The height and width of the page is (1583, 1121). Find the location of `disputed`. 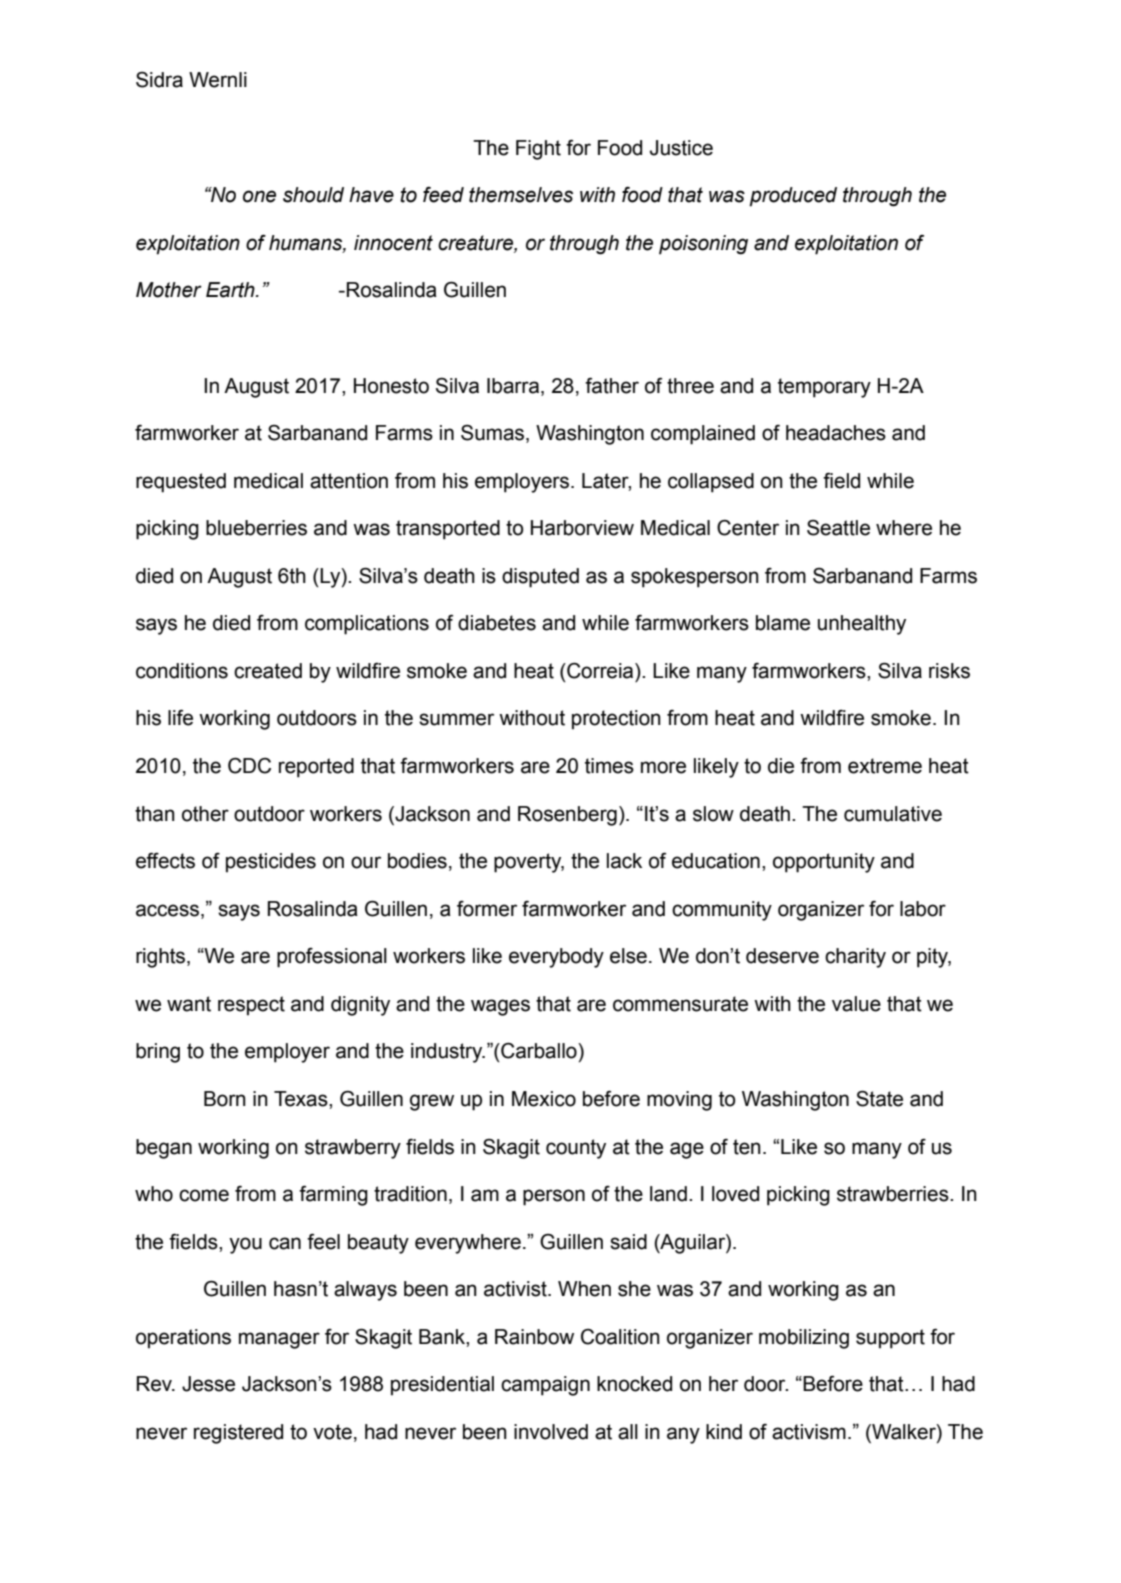

disputed is located at coordinates (540, 578).
